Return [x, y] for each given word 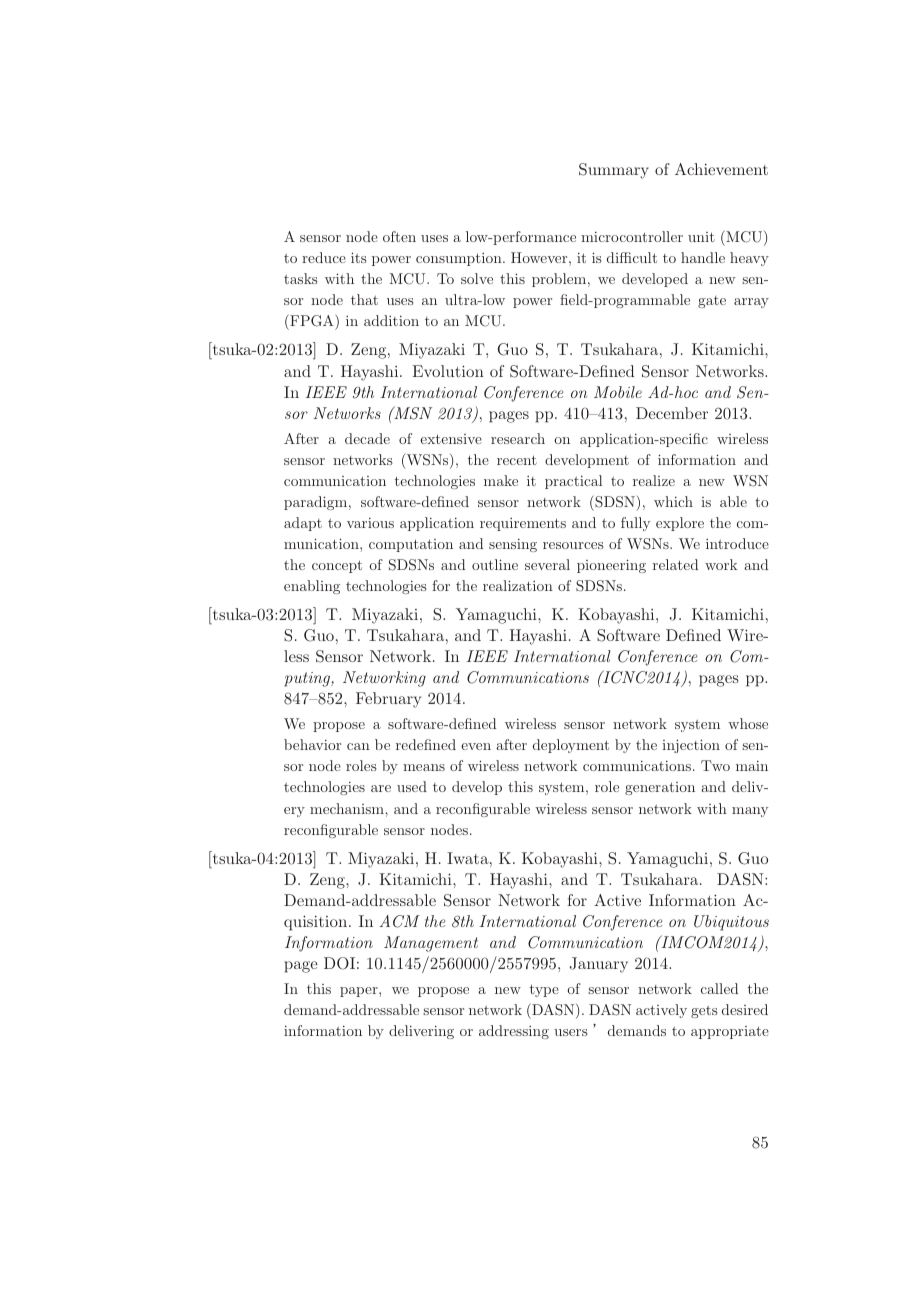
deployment [571, 746]
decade [367, 438]
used [412, 786]
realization [518, 585]
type [544, 990]
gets [704, 1012]
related [675, 564]
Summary [614, 171]
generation [660, 788]
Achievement [721, 169]
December [672, 413]
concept [337, 566]
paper [360, 992]
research [518, 438]
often [399, 236]
